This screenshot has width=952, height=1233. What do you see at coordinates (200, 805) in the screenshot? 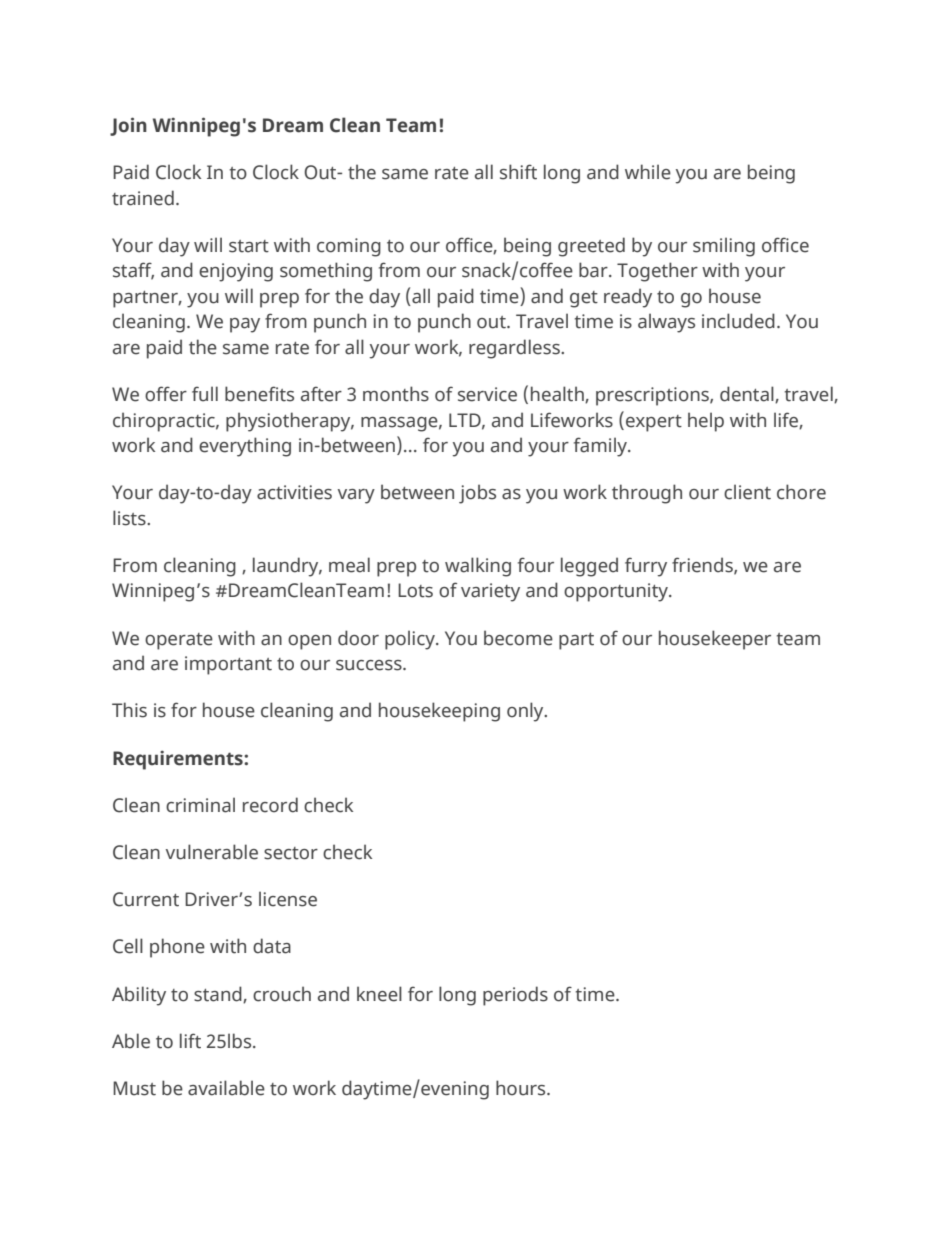
I see `criminal` at bounding box center [200, 805].
